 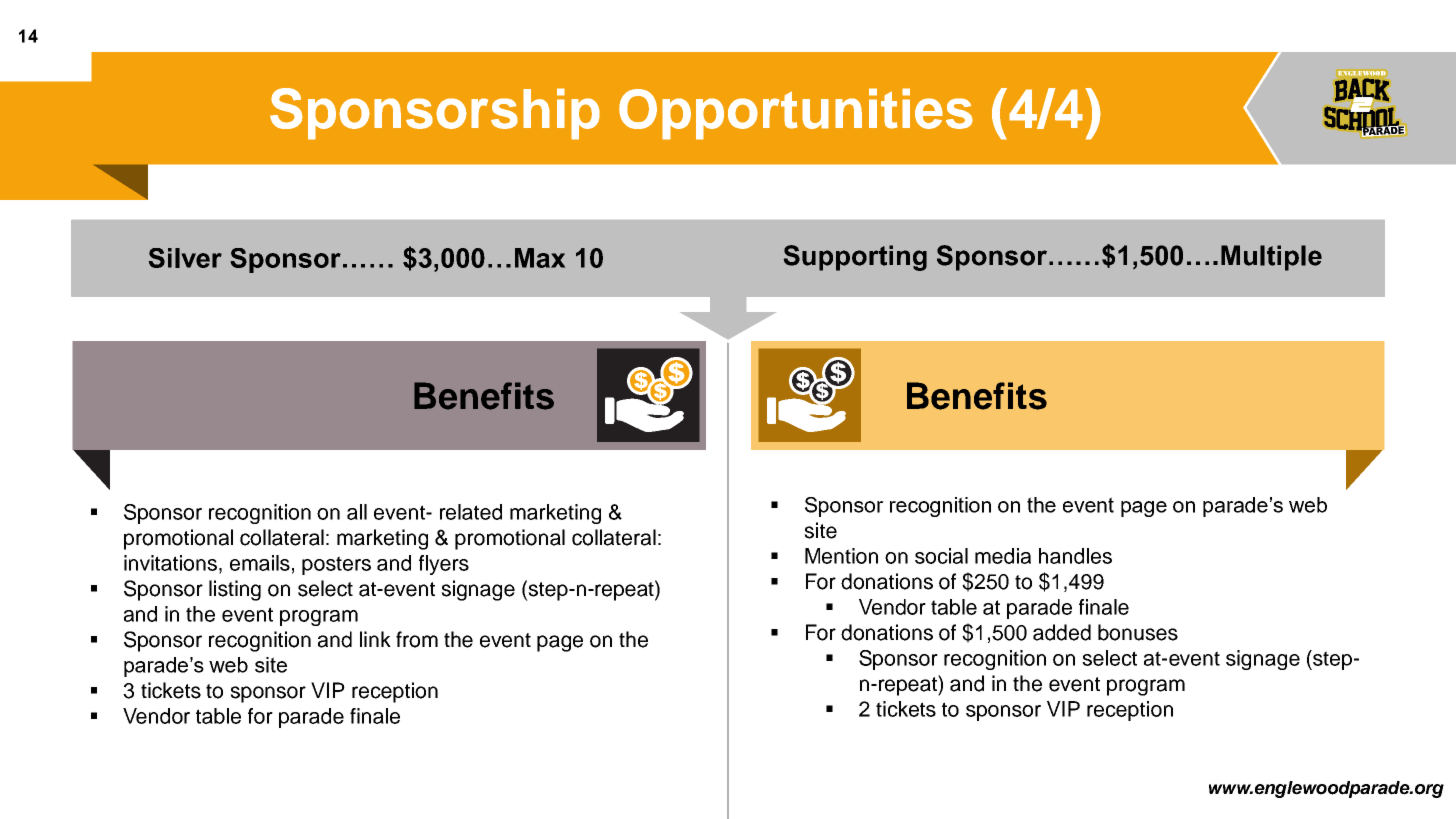 What do you see at coordinates (855, 258) in the document?
I see `Supporting` at bounding box center [855, 258].
